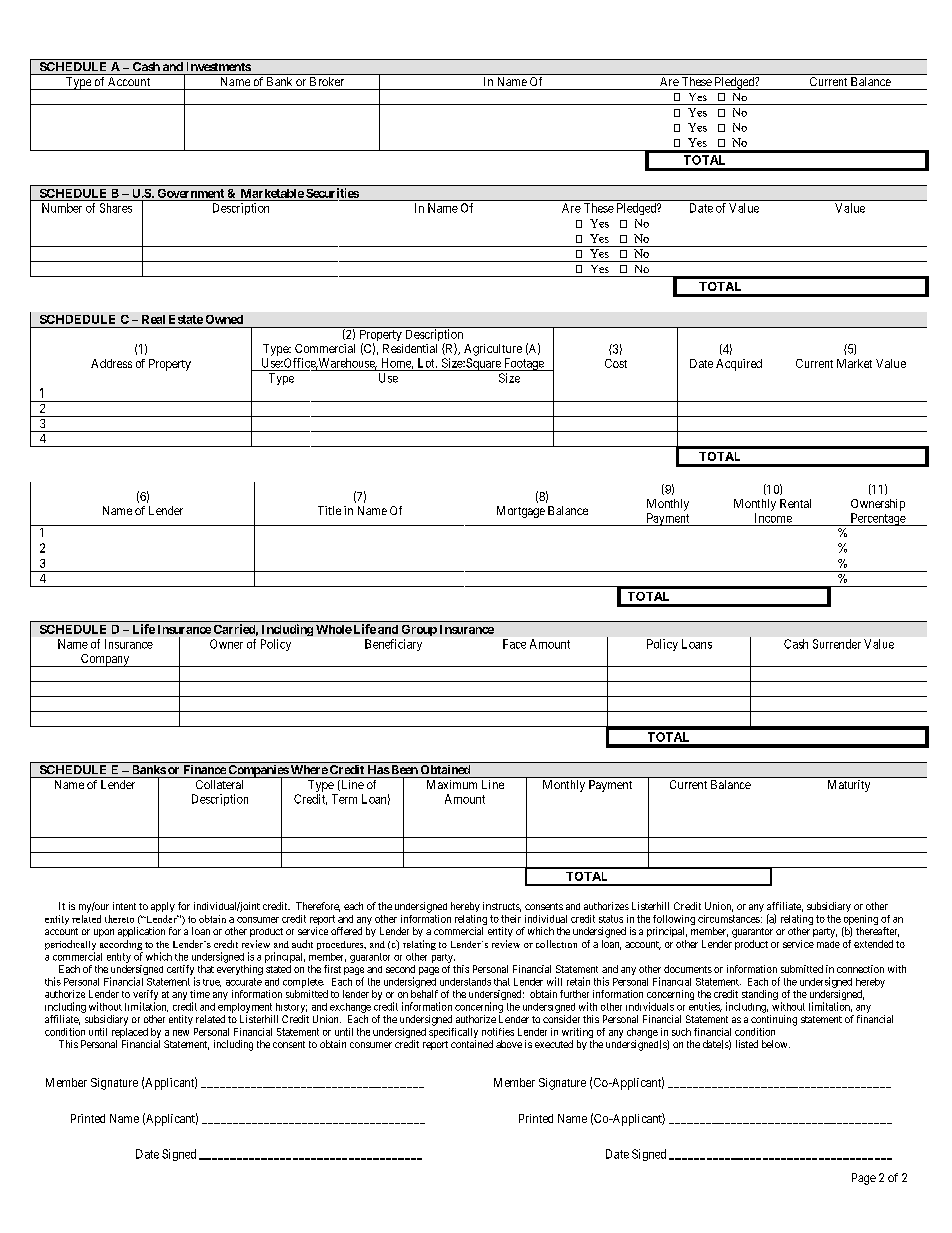  Describe the element at coordinates (116, 208) in the page. I see `Shares` at that location.
